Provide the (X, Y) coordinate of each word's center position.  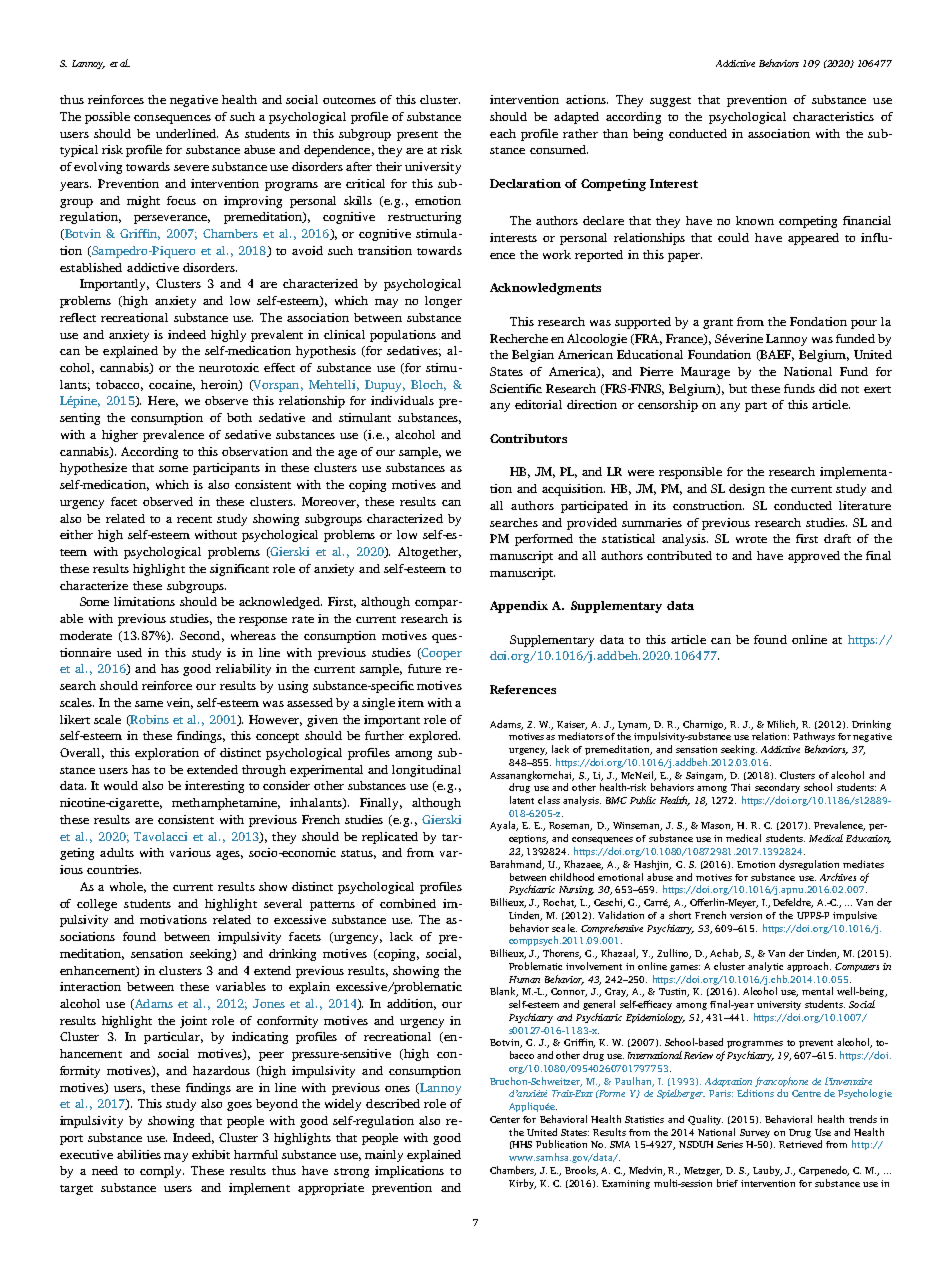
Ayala (504, 826)
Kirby (522, 1184)
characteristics (833, 116)
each (503, 133)
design (747, 490)
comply (162, 1172)
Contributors (528, 438)
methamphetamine (226, 804)
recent (194, 519)
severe (191, 168)
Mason (717, 826)
